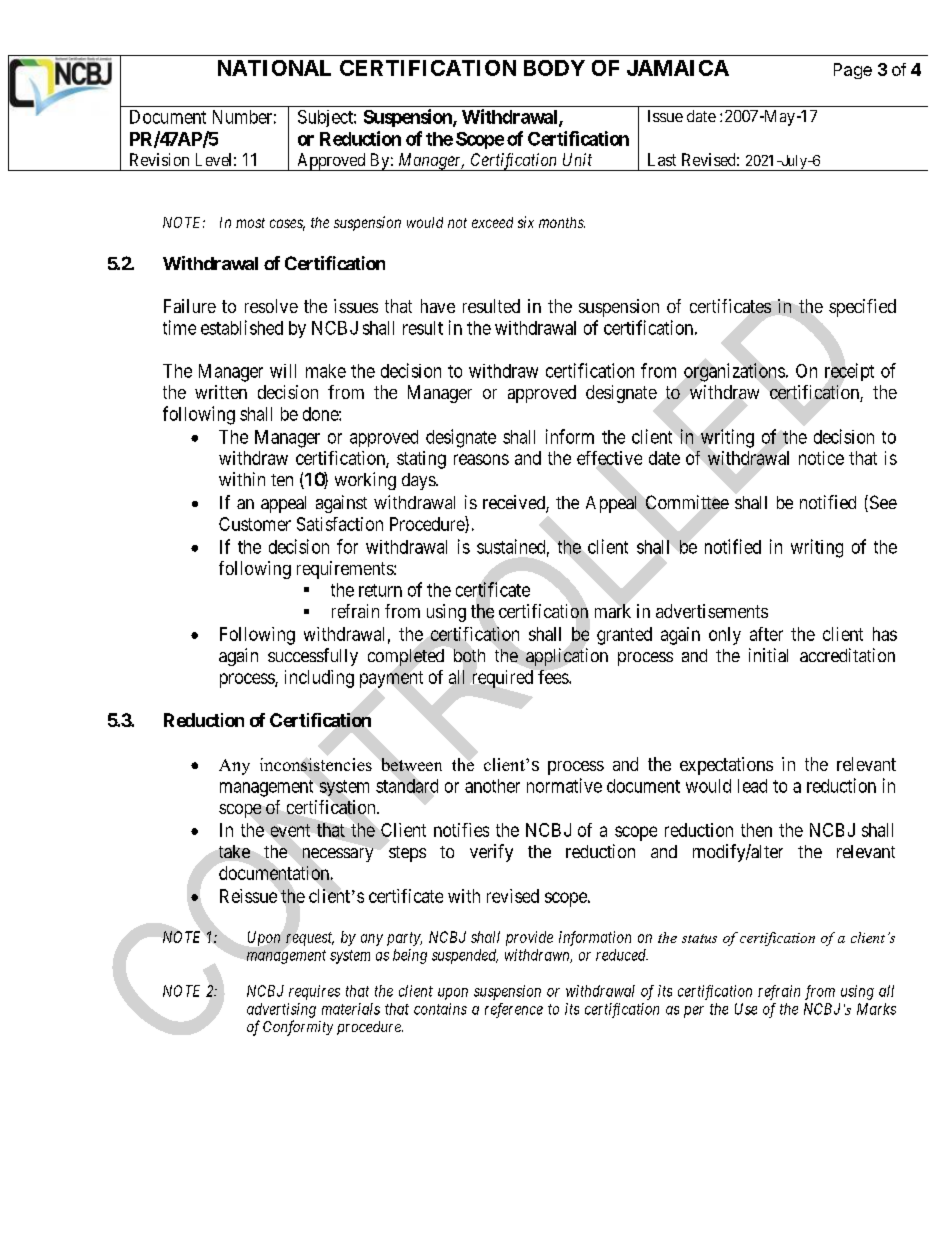 This document has height=1233, width=952. What do you see at coordinates (492, 786) in the document?
I see `another` at bounding box center [492, 786].
